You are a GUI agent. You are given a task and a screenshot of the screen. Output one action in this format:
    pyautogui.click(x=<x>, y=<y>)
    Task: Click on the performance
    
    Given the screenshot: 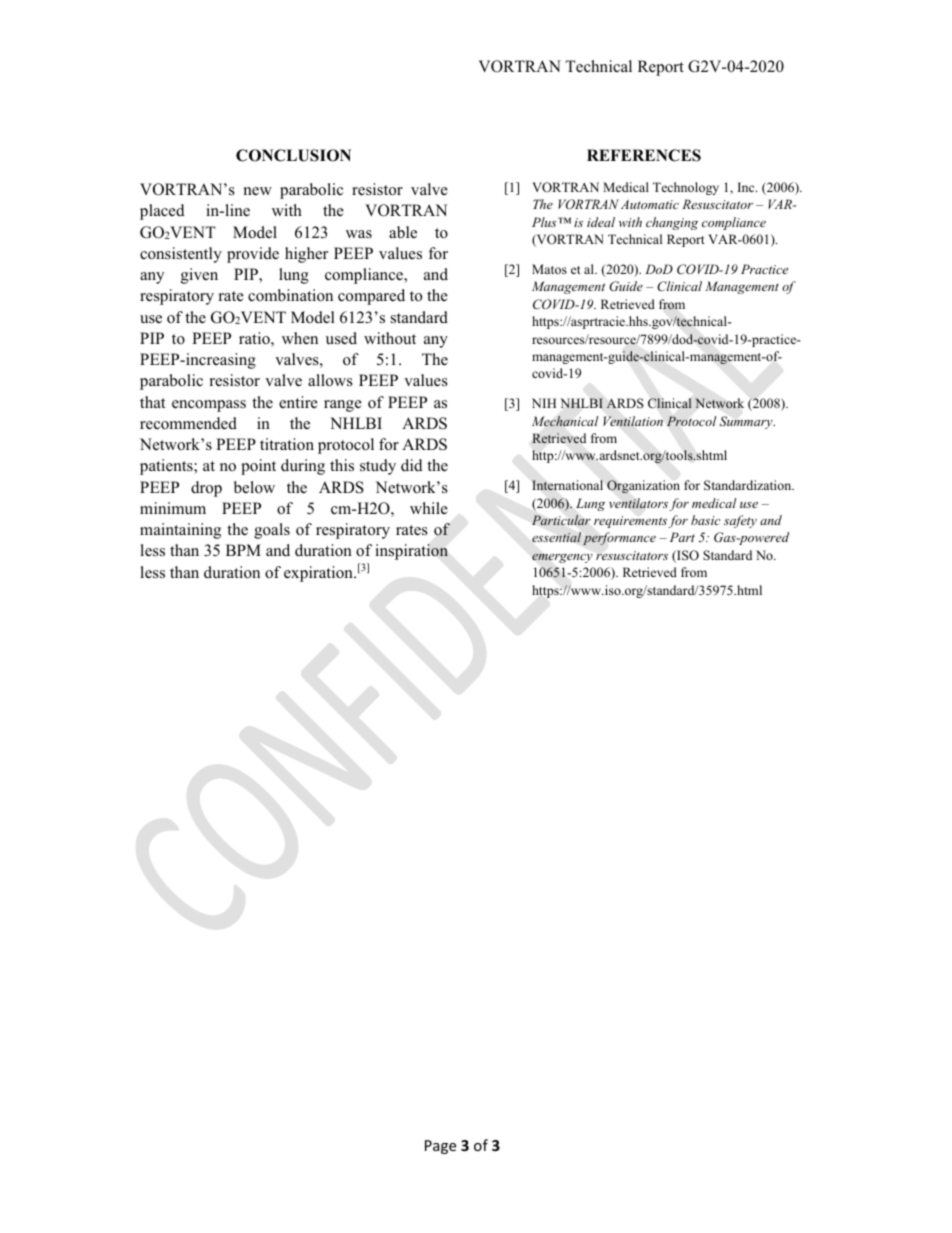 What is the action you would take?
    pyautogui.click(x=619, y=538)
